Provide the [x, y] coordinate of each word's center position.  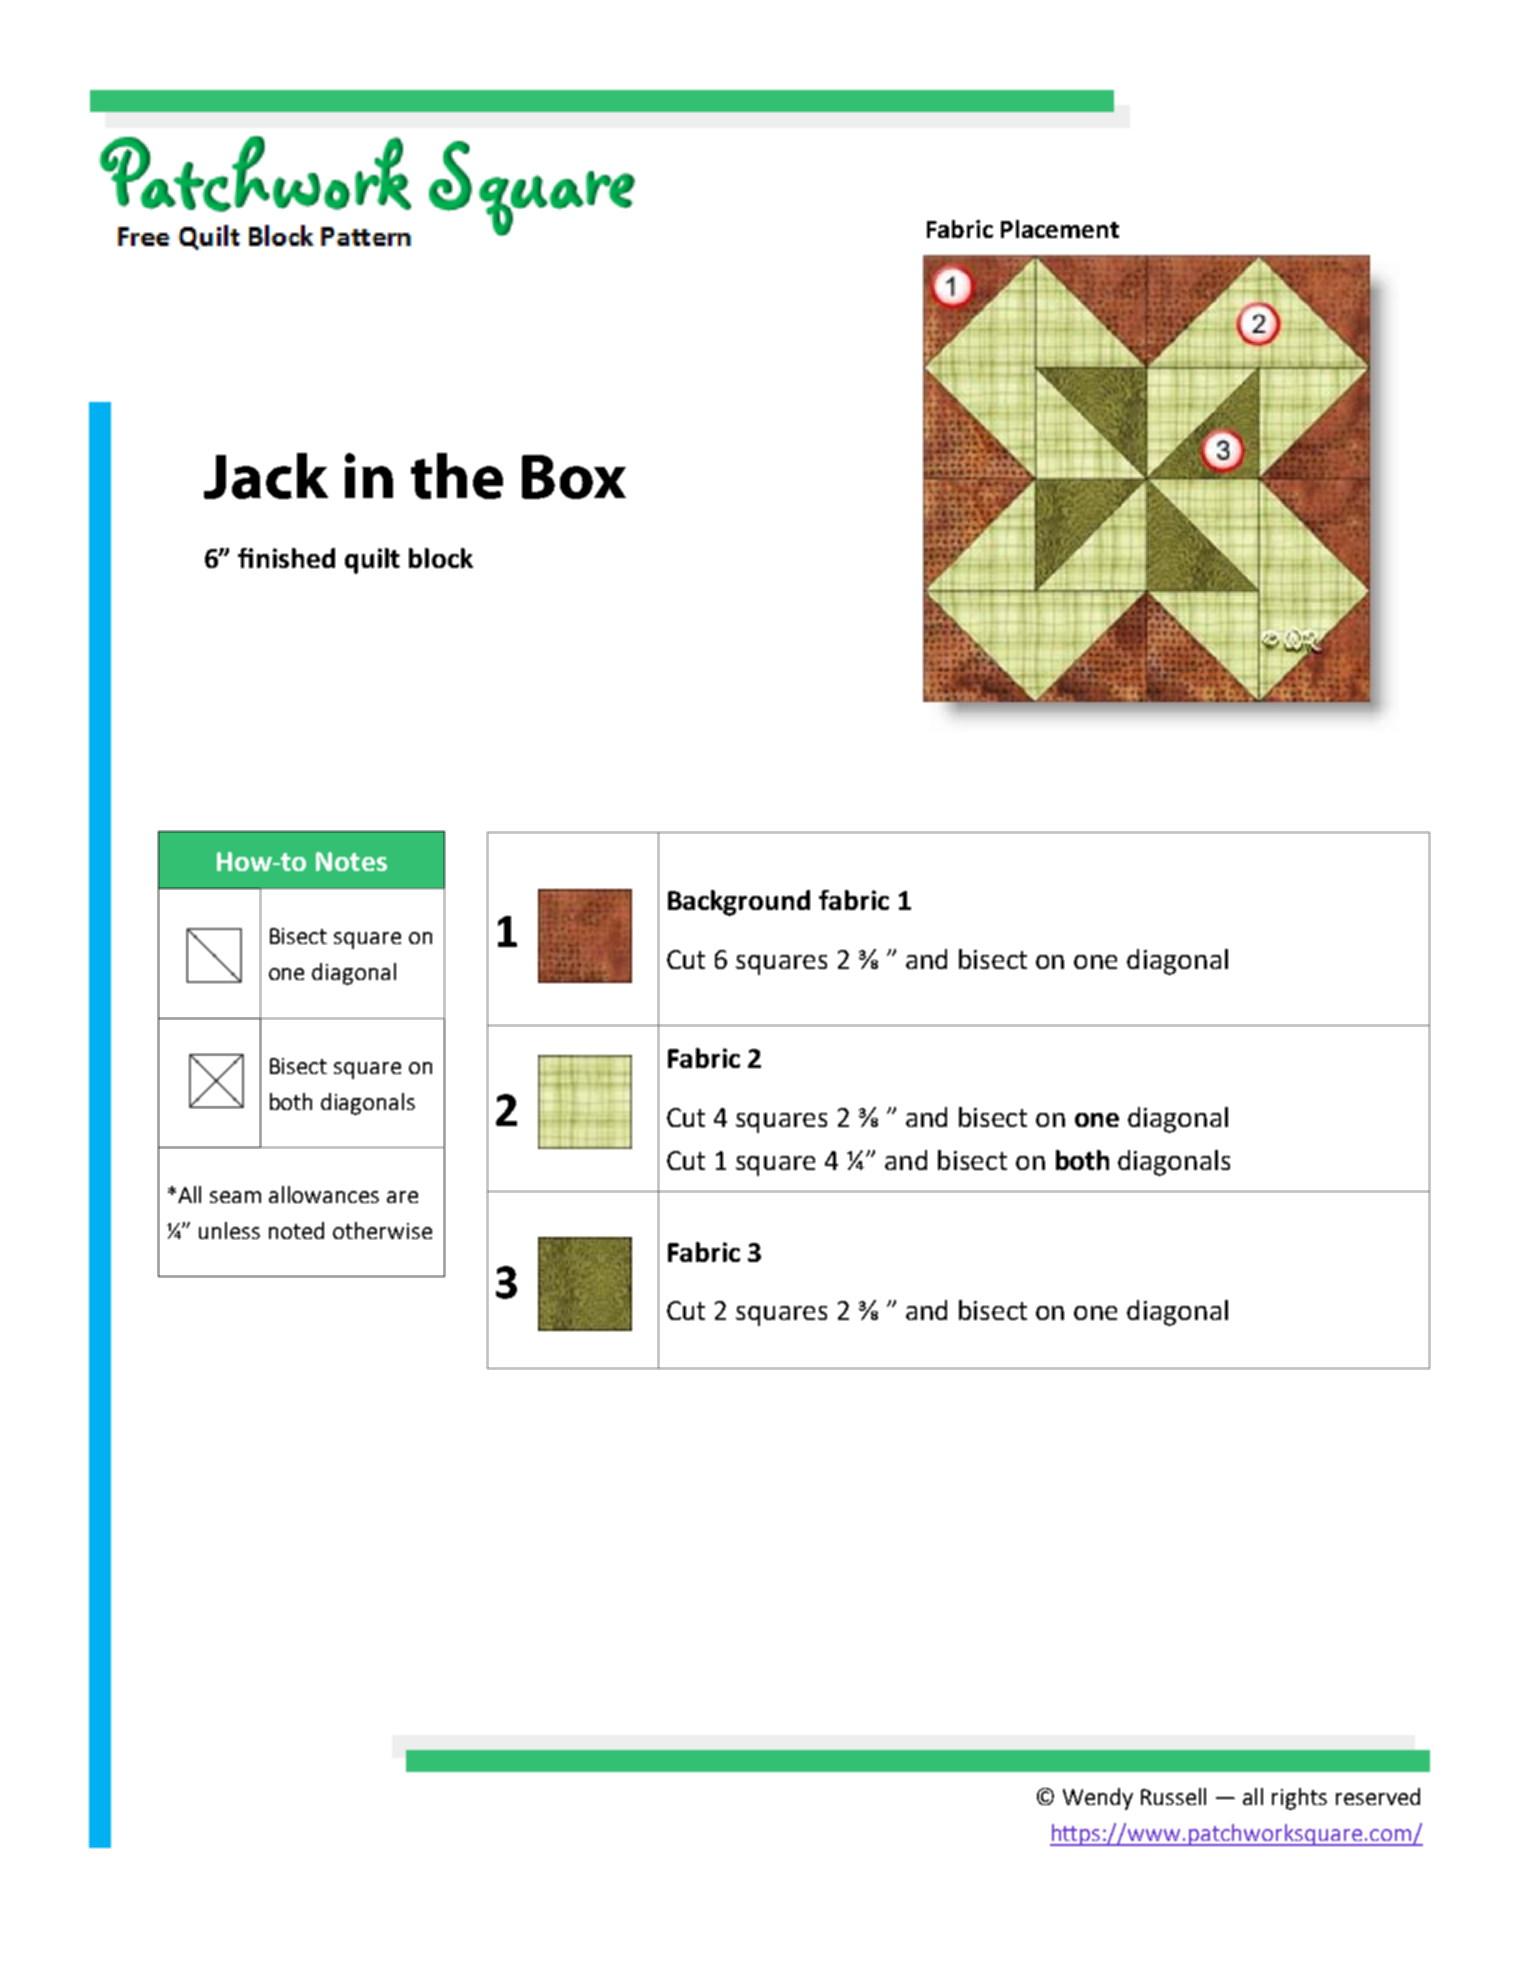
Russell [1173, 1796]
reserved [1378, 1796]
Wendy [1098, 1799]
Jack [266, 476]
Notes [351, 861]
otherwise [382, 1230]
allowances [324, 1194]
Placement [1060, 229]
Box [574, 477]
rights [1299, 1799]
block [441, 558]
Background [739, 903]
